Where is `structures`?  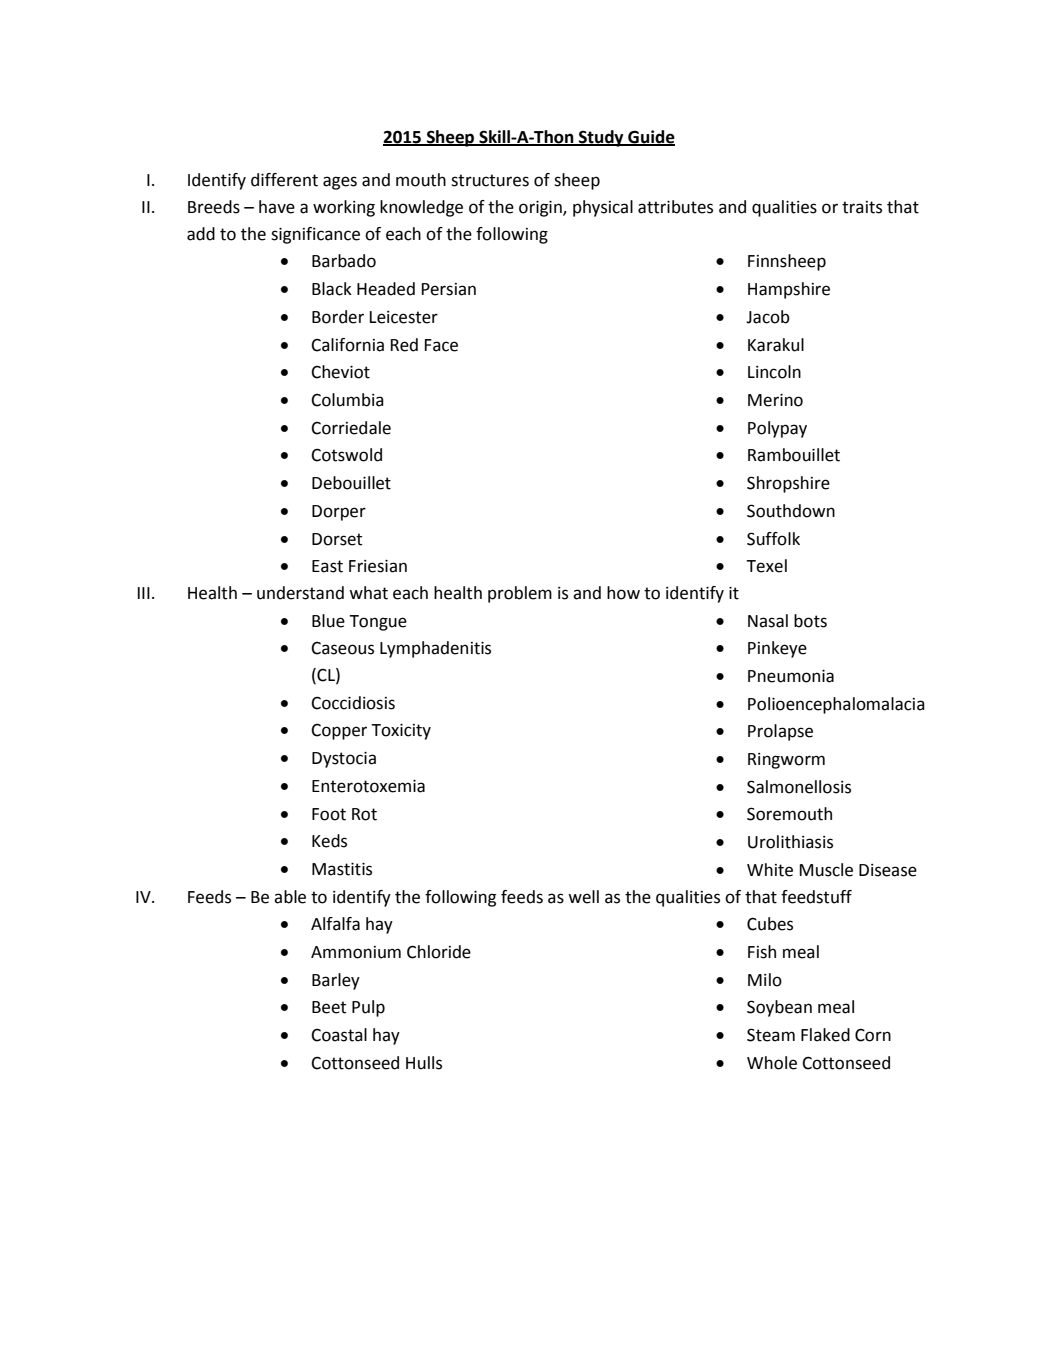 structures is located at coordinates (490, 180).
